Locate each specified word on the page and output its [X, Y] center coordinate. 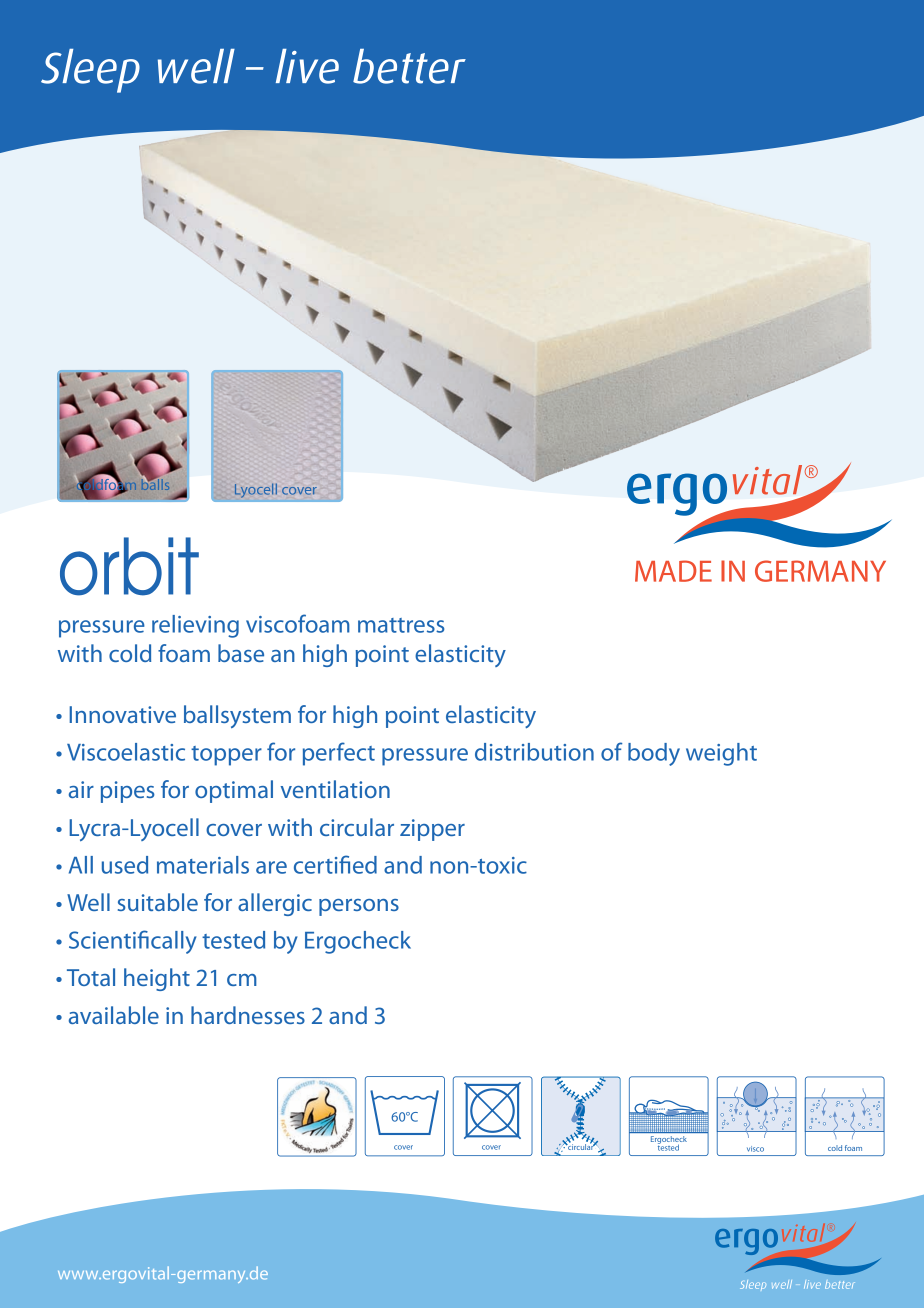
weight [721, 754]
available [114, 1015]
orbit [129, 566]
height [157, 979]
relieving [195, 626]
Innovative [122, 714]
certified [335, 864]
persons [359, 907]
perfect [339, 754]
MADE [673, 571]
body [654, 754]
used [125, 865]
